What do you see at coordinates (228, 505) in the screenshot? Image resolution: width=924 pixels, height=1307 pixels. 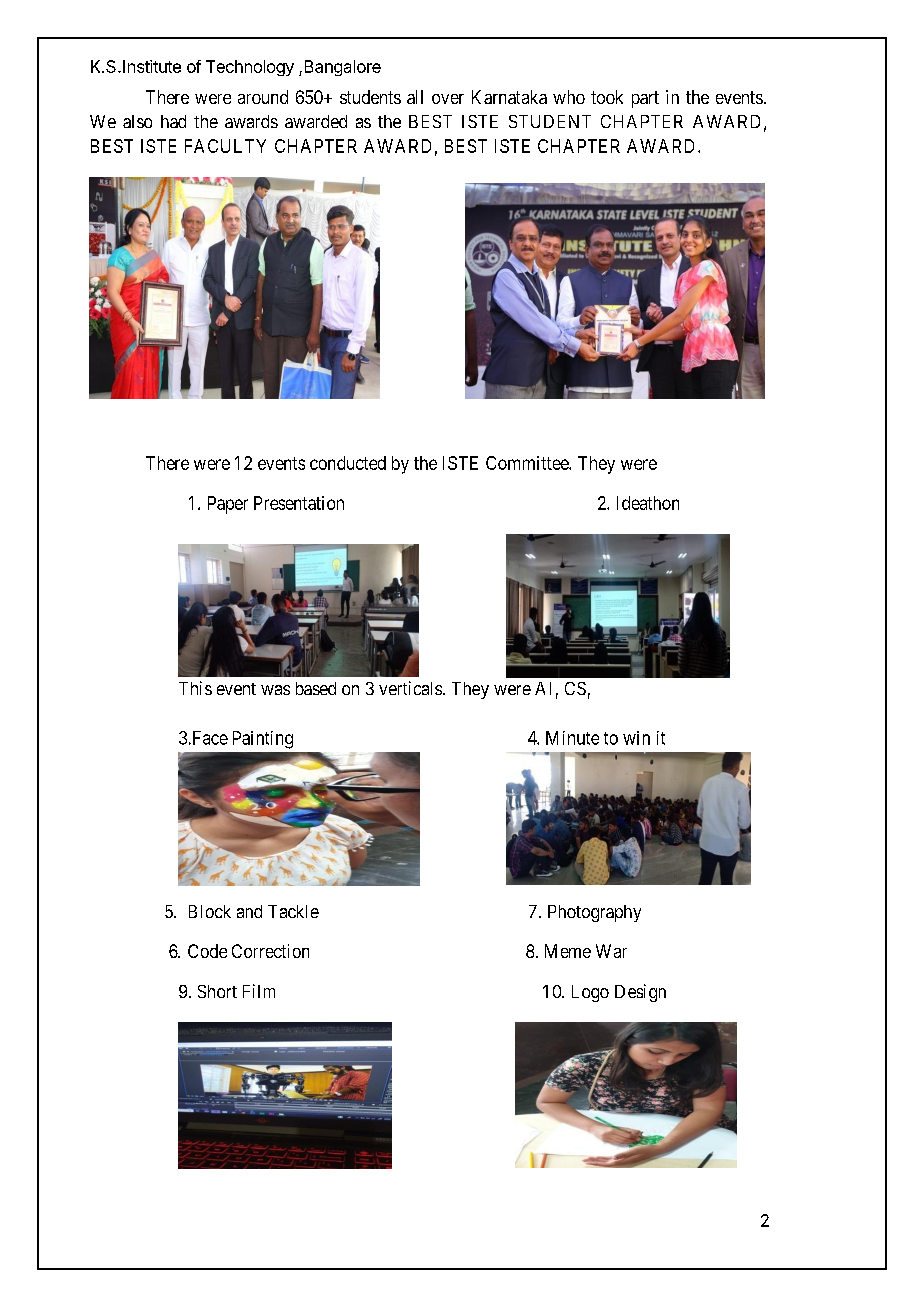 I see `Paper` at bounding box center [228, 505].
